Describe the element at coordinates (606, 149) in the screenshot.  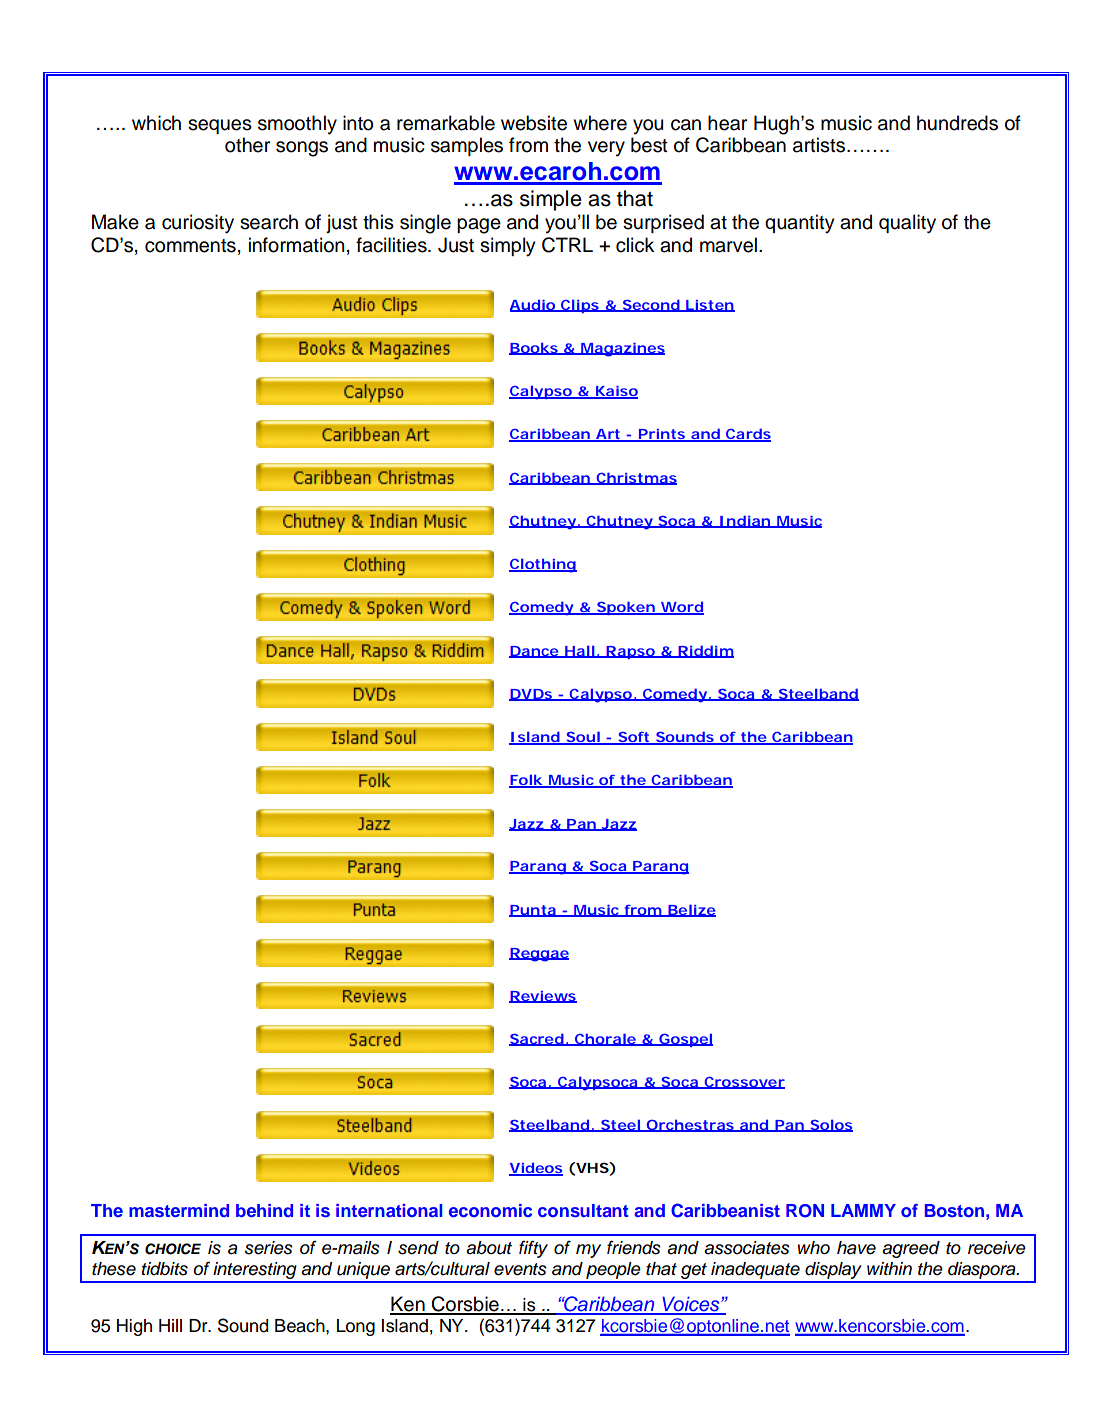
I see `very` at that location.
